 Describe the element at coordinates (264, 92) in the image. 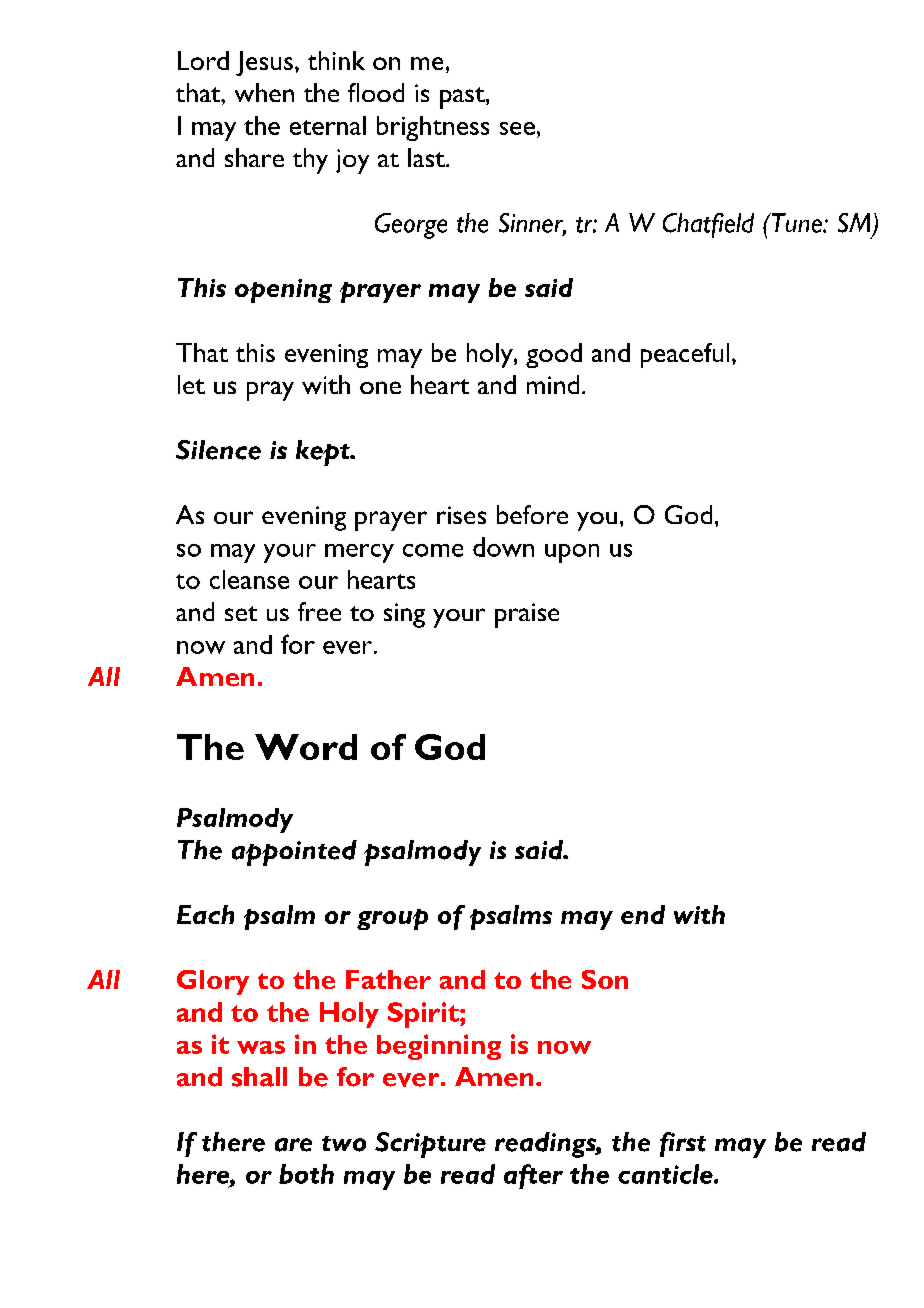

I see `when` at that location.
